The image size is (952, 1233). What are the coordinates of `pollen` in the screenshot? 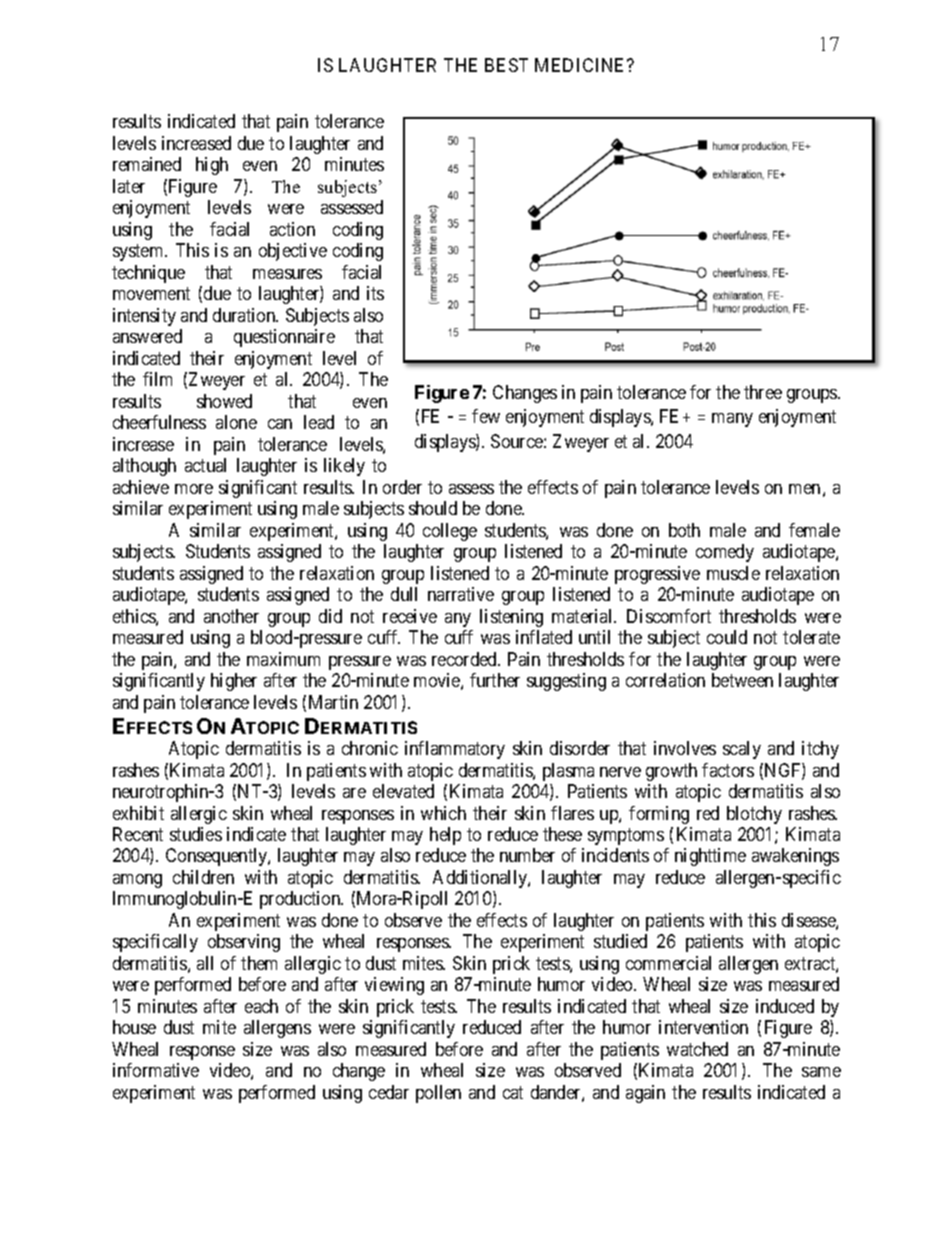 It's located at (438, 1094).
